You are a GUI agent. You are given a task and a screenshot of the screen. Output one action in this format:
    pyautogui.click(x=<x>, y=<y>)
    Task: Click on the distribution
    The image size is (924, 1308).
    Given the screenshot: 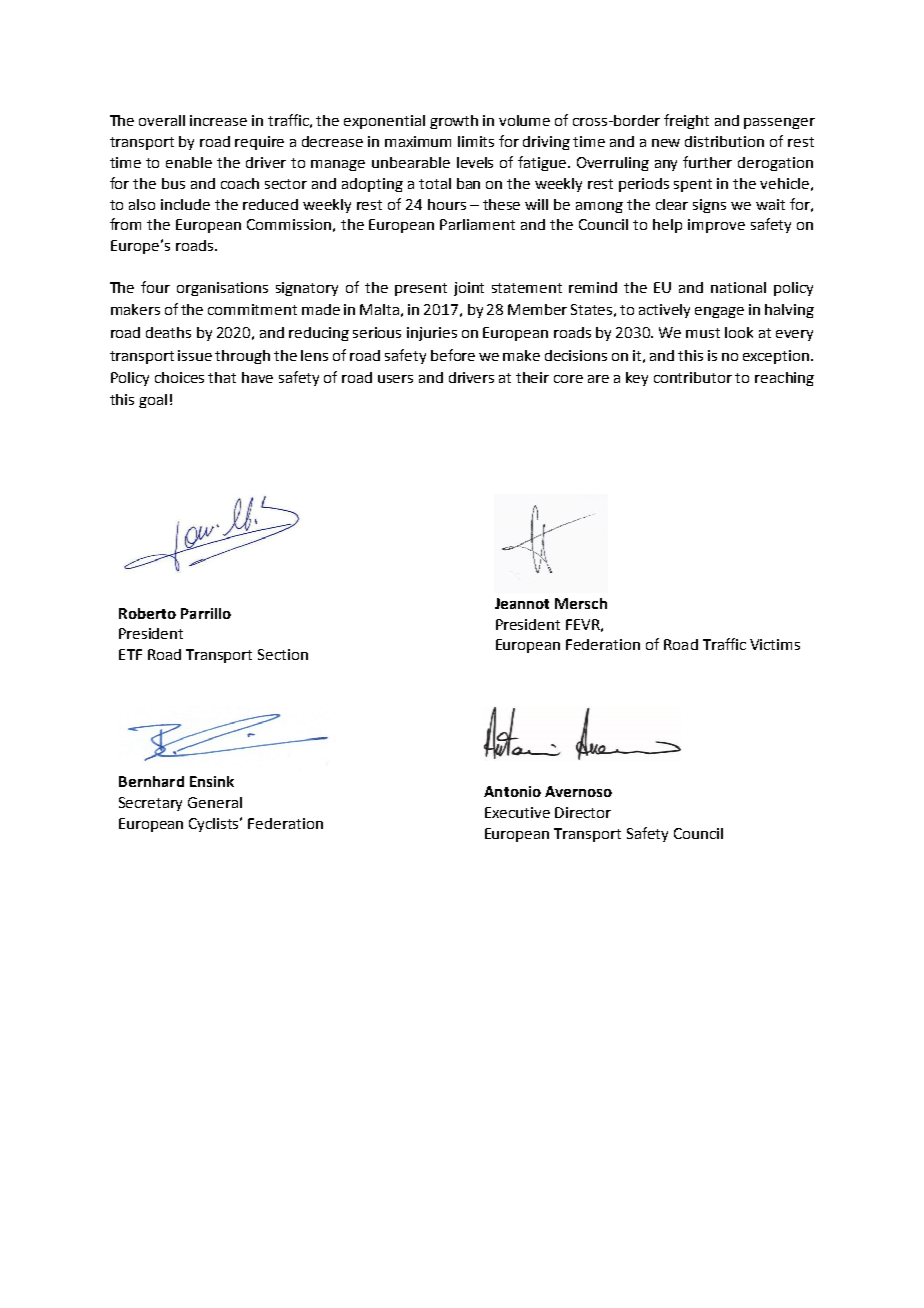 What is the action you would take?
    pyautogui.click(x=724, y=141)
